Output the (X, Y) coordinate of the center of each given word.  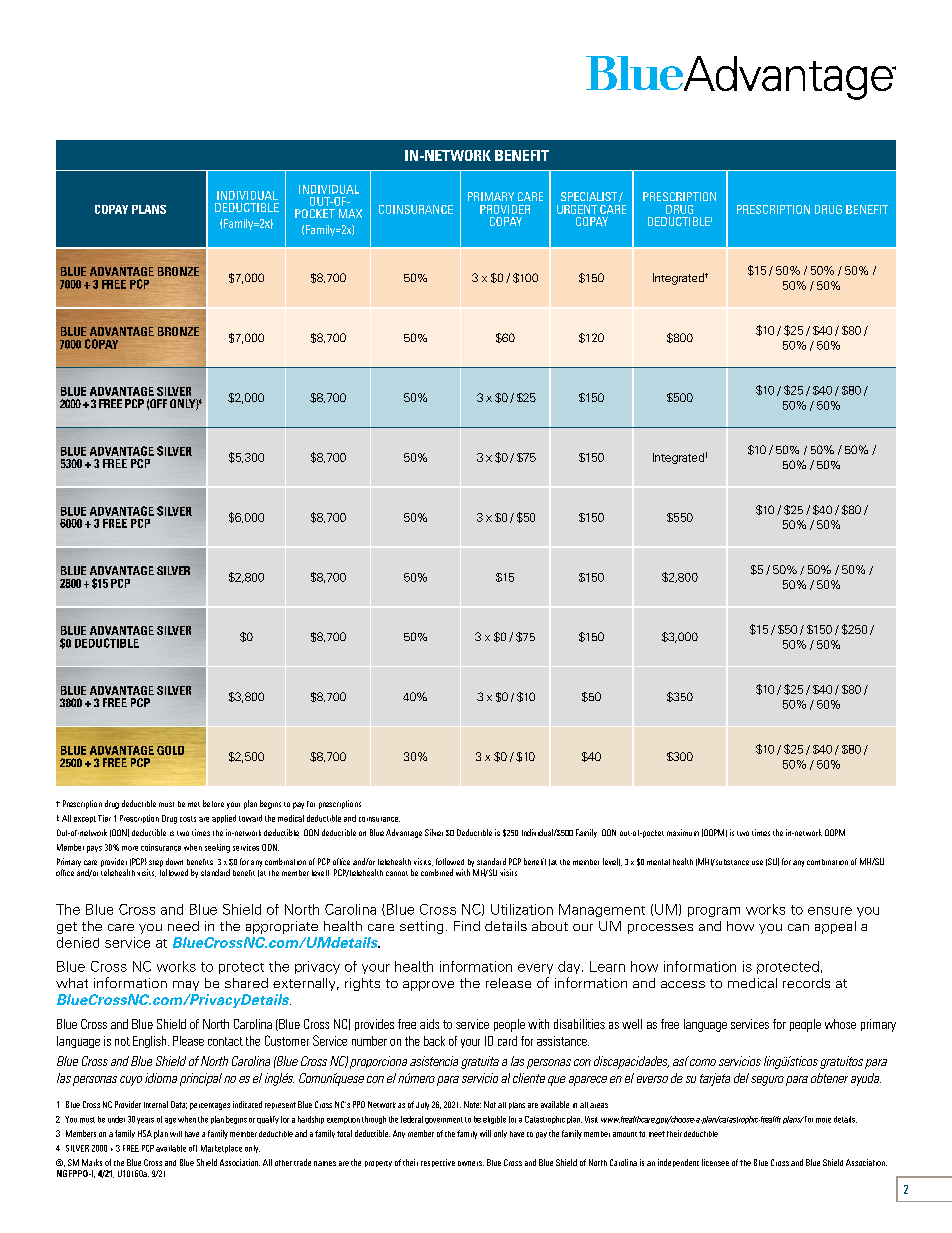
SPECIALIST (589, 196)
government (444, 1120)
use (757, 862)
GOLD (170, 750)
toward (250, 818)
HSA (145, 1133)
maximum (683, 832)
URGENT (577, 209)
